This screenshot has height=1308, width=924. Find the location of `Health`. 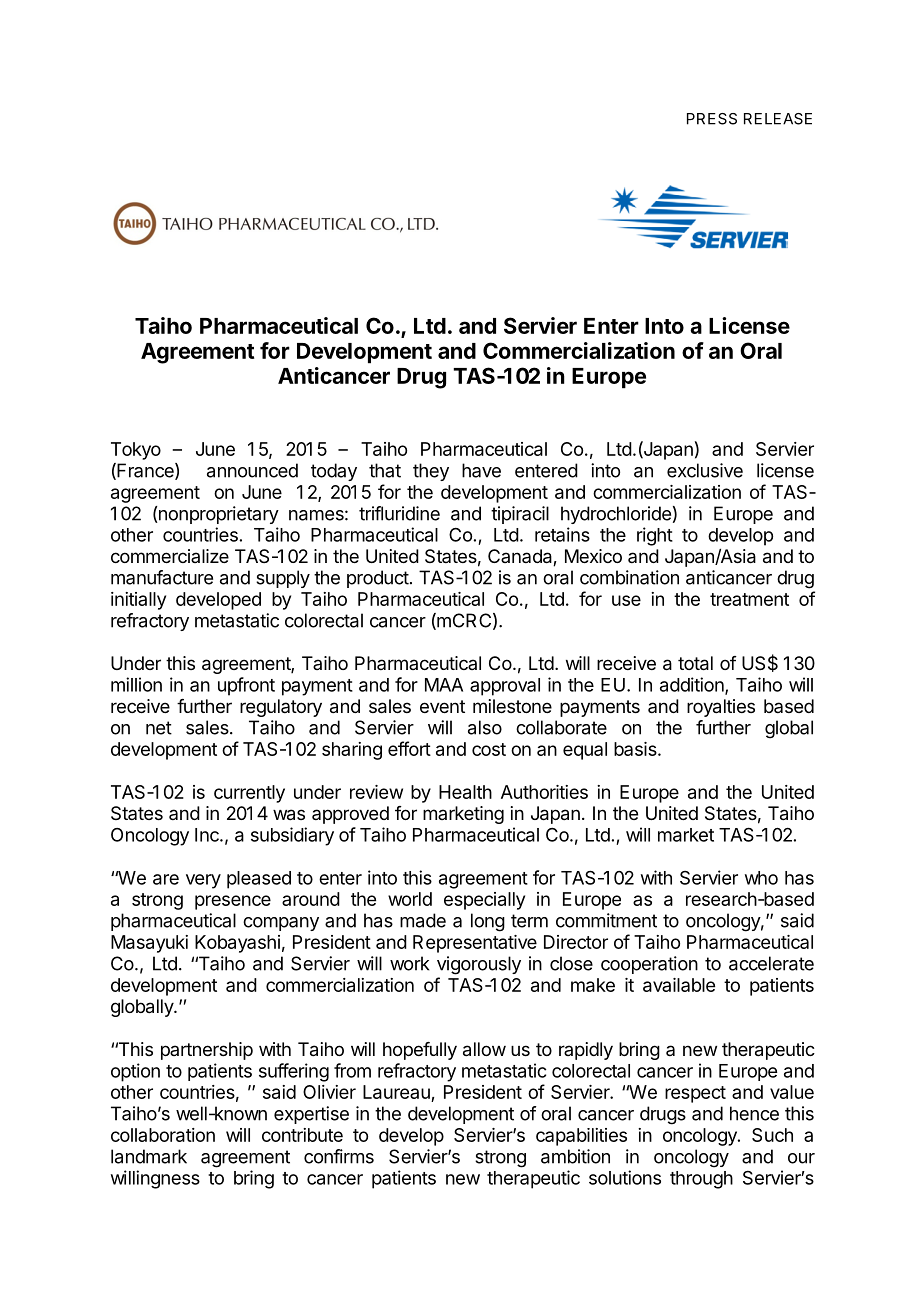

Health is located at coordinates (465, 792).
